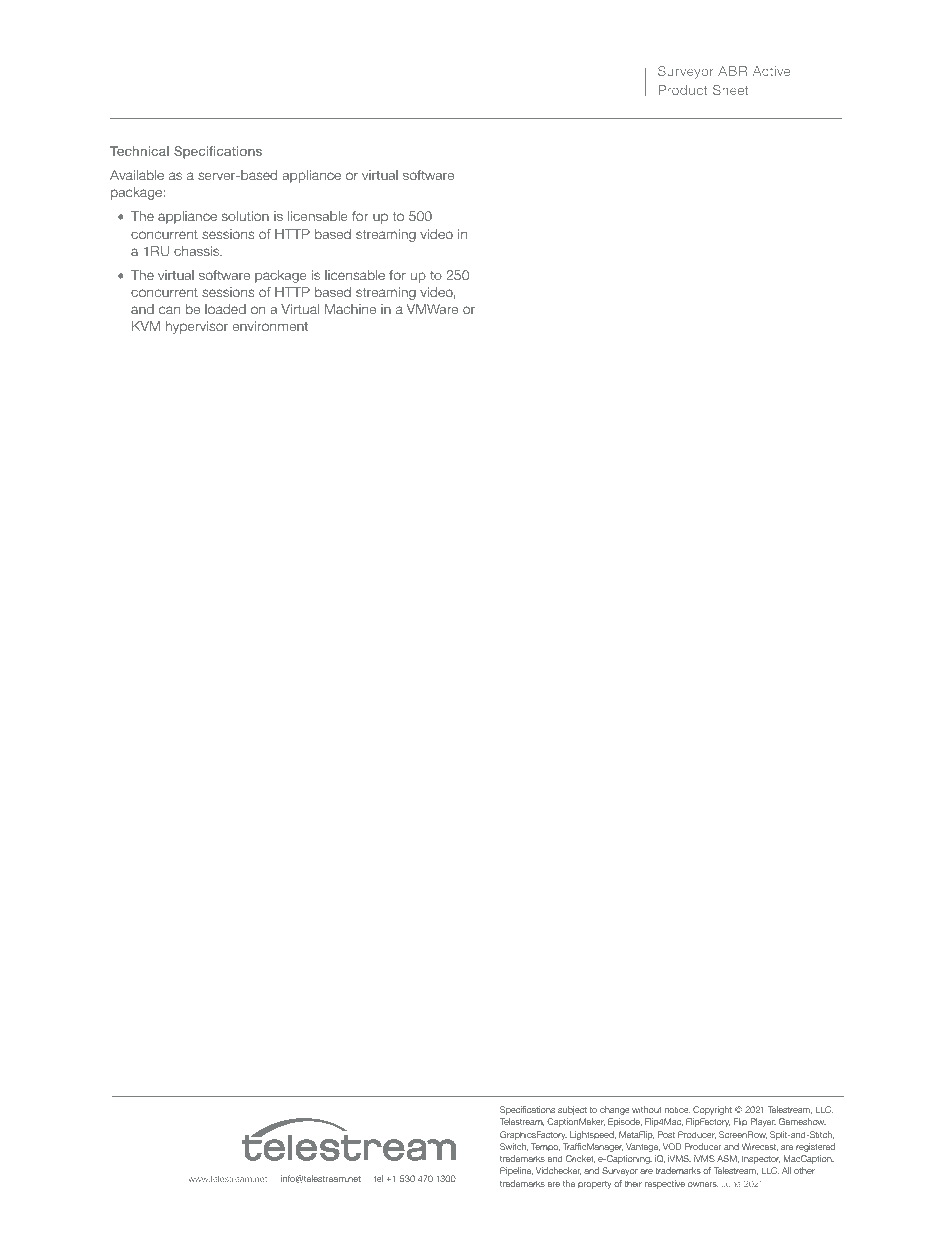 The height and width of the image is (1233, 952). Describe the element at coordinates (516, 1171) in the image. I see `Pipeline` at that location.
